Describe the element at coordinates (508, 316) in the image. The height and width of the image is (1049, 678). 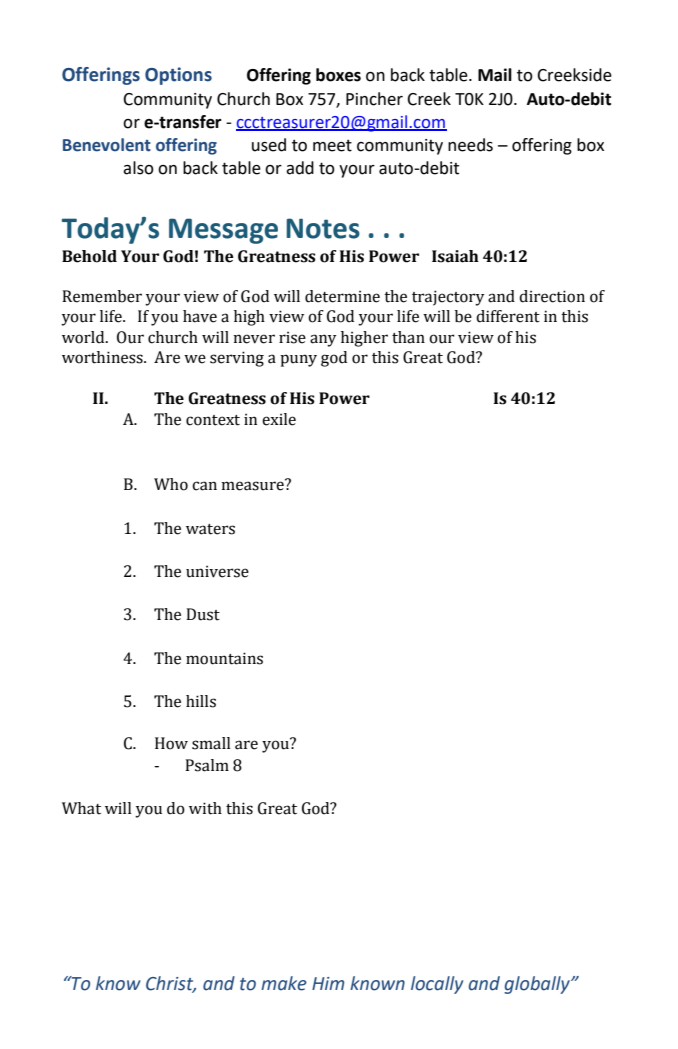
I see `different` at that location.
